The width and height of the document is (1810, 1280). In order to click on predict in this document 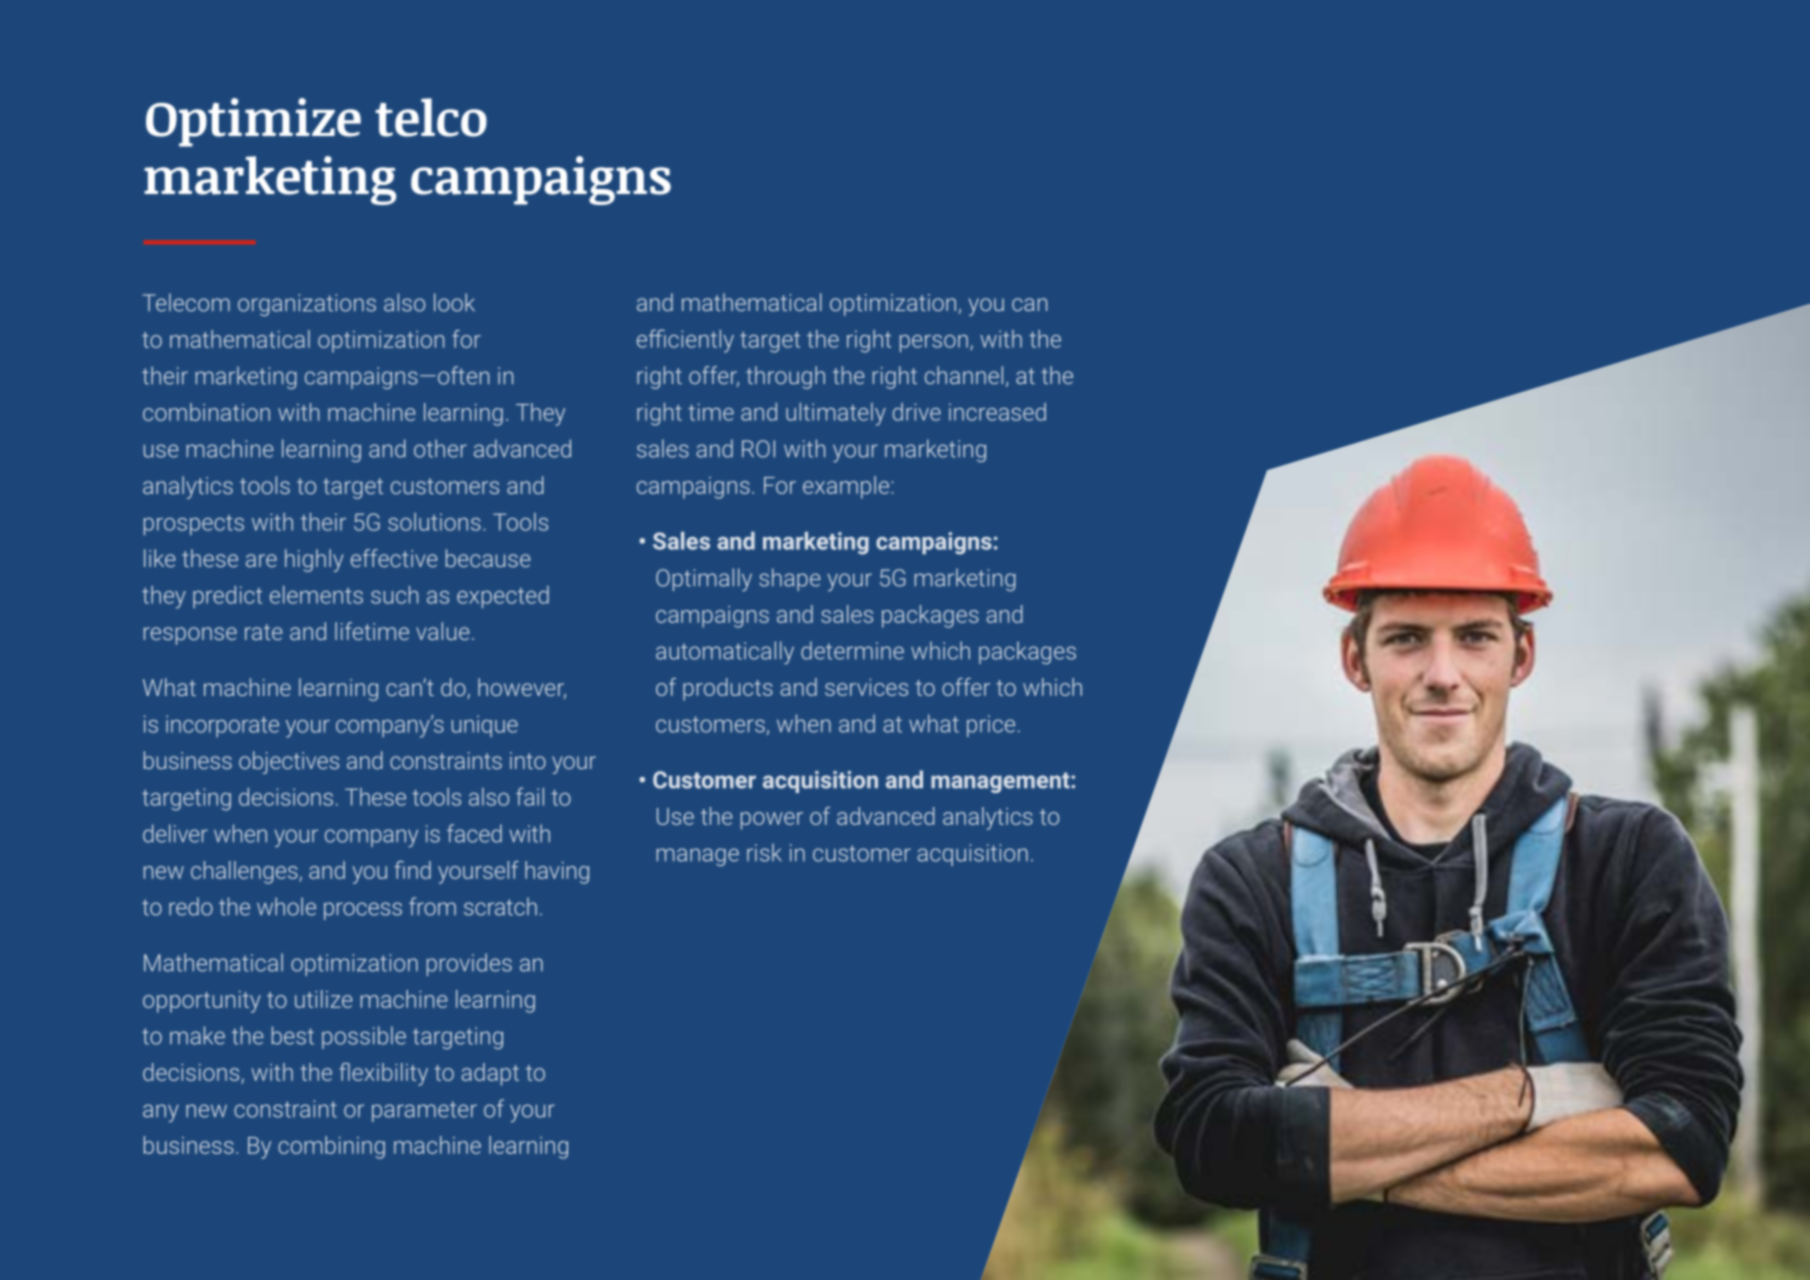, I will do `click(227, 597)`.
